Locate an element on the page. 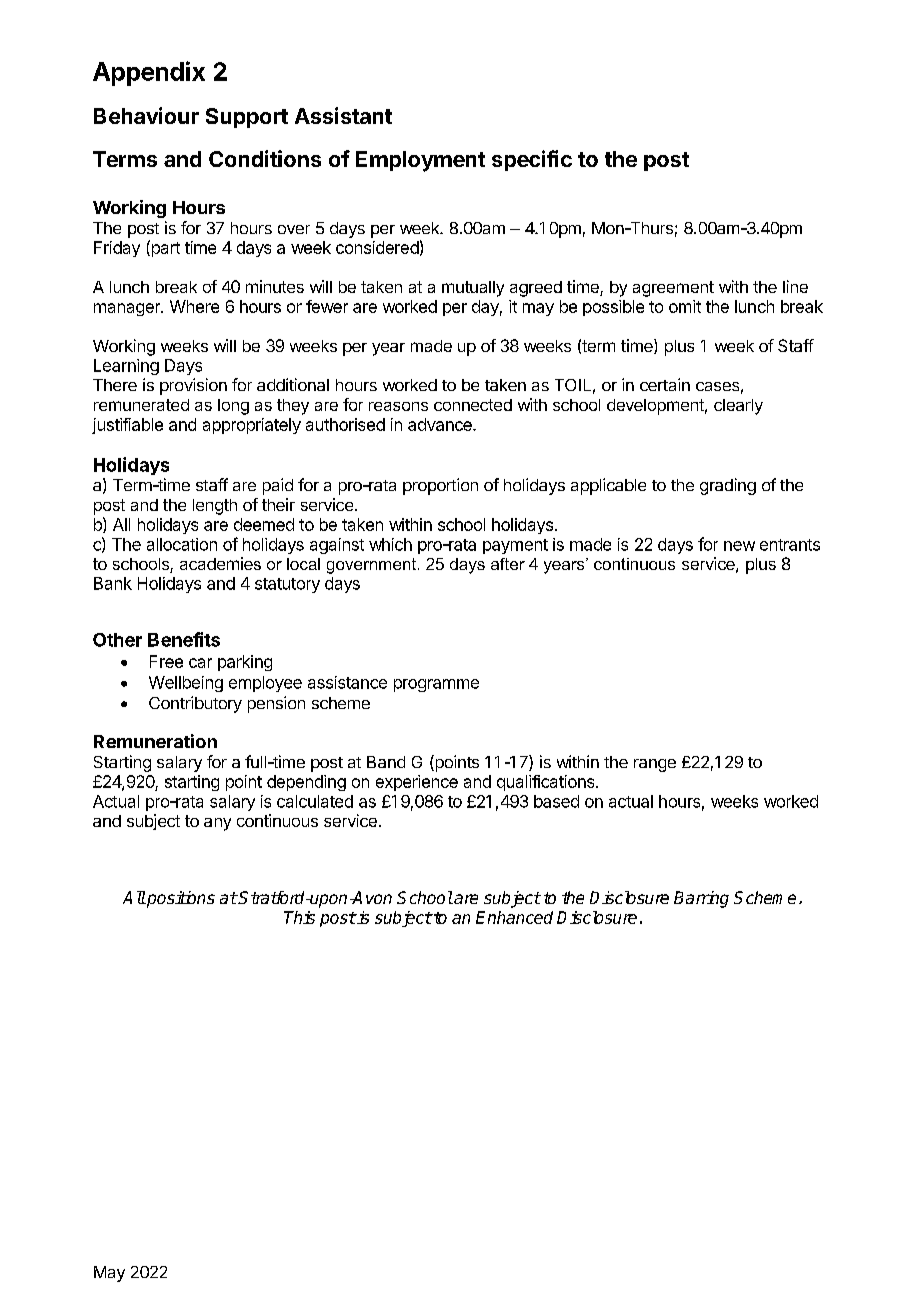 The width and height of the image is (924, 1308). connected is located at coordinates (473, 405).
